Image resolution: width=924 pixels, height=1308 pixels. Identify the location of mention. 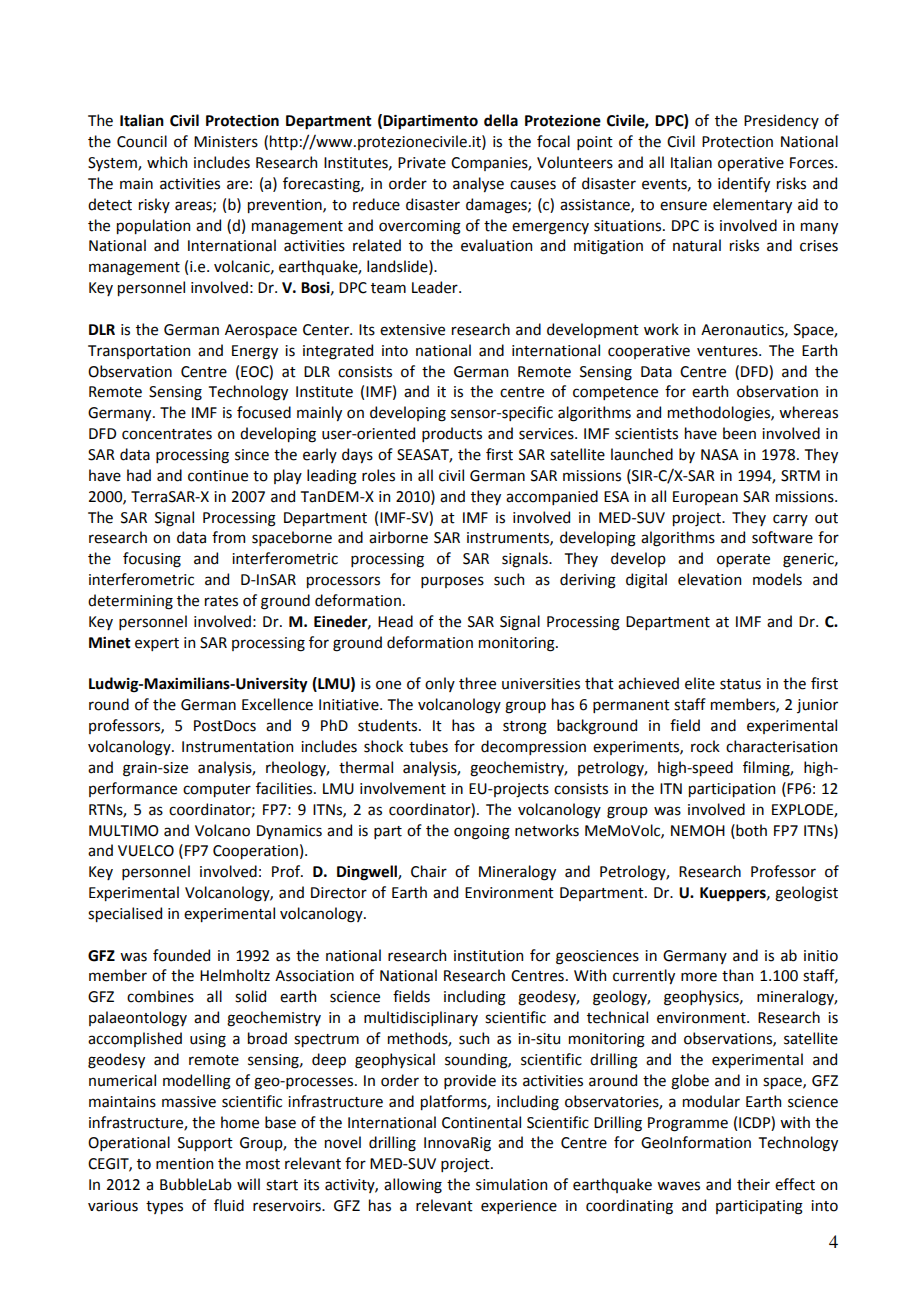
(184, 1164).
